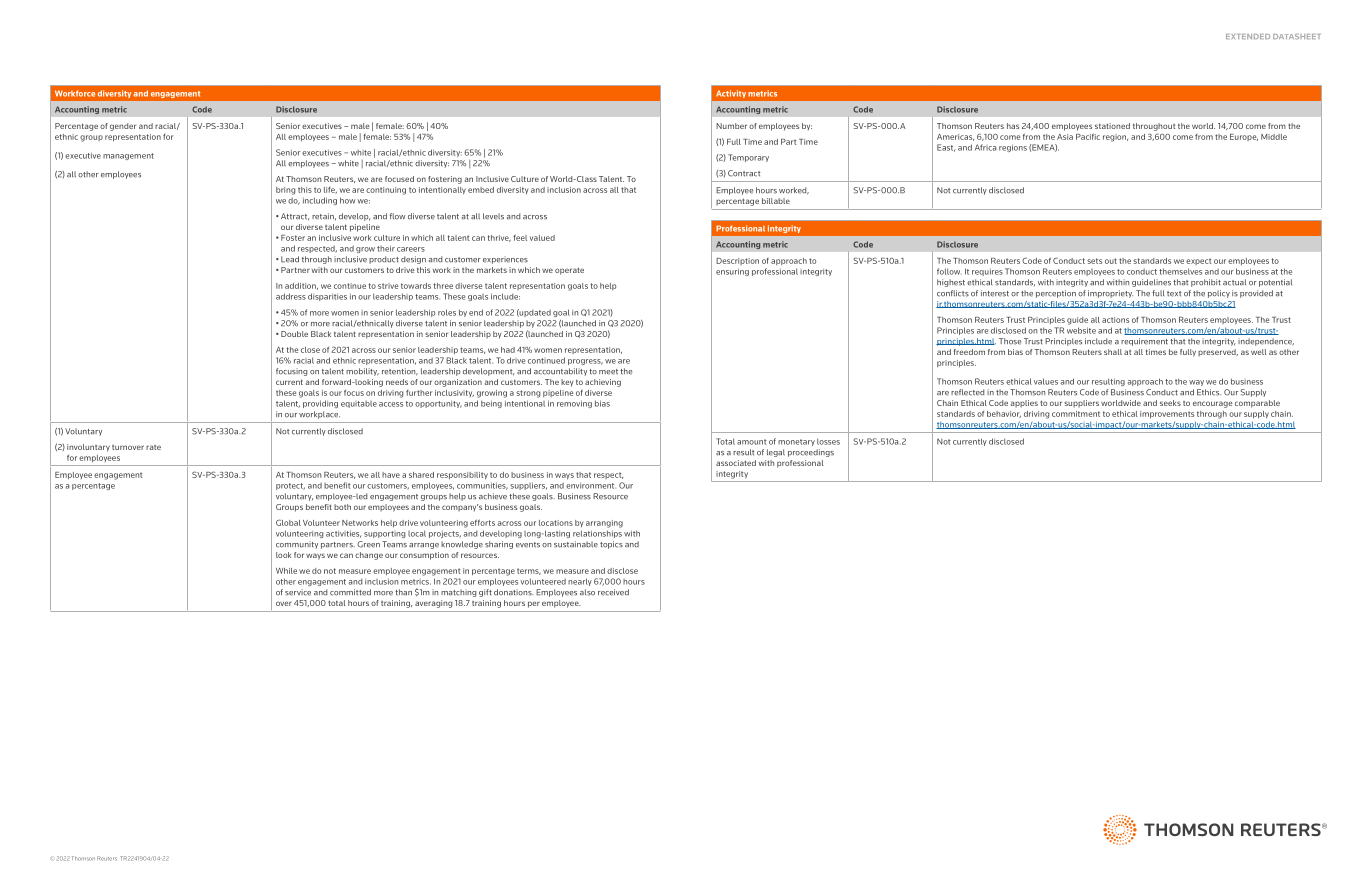 Image resolution: width=1372 pixels, height=887 pixels. I want to click on received, so click(613, 592).
